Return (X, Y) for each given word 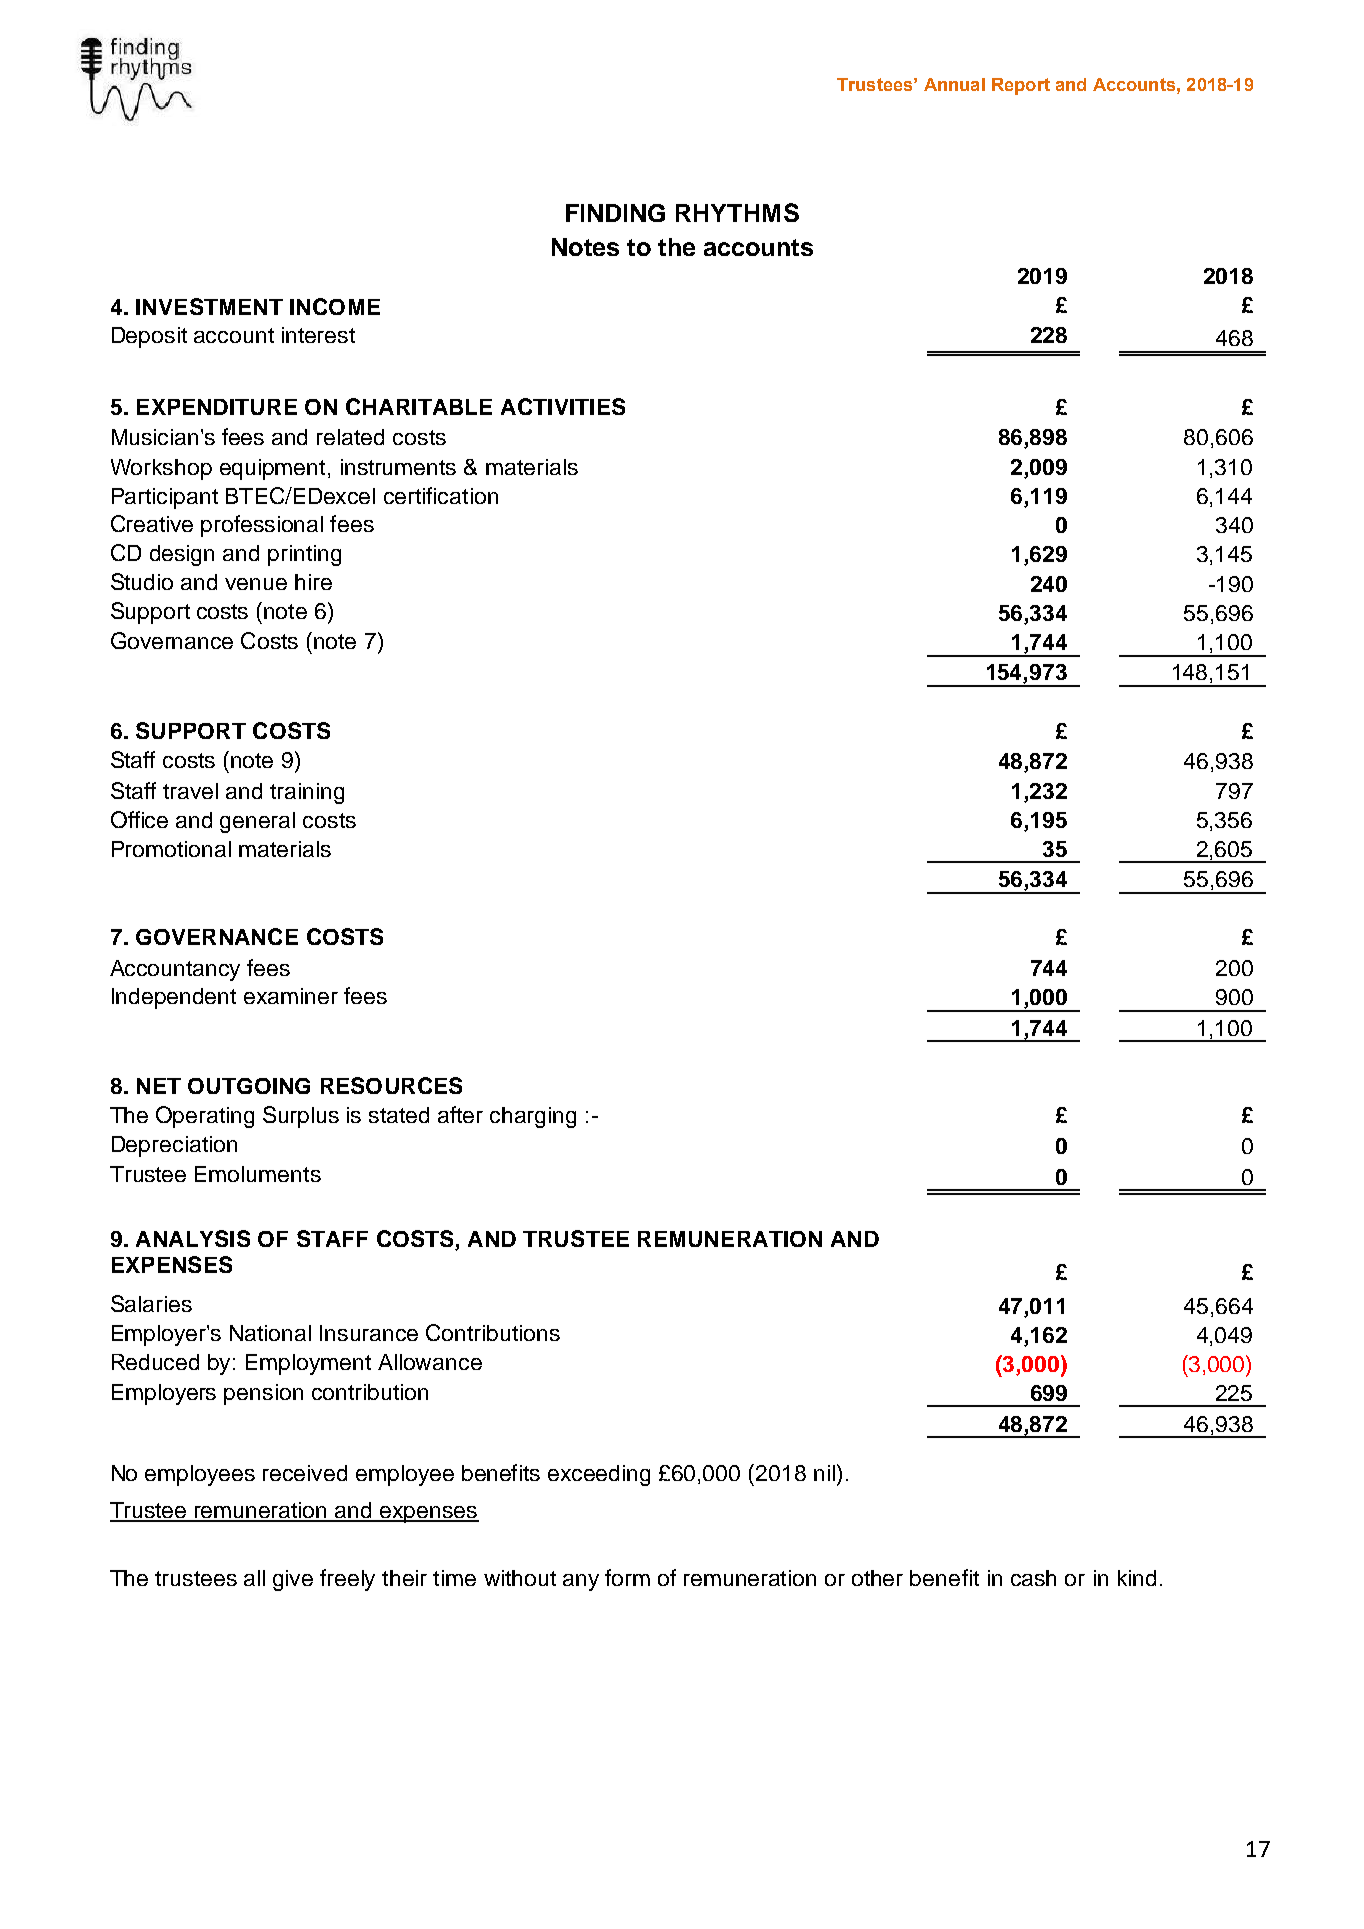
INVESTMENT (209, 306)
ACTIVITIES (563, 406)
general (257, 822)
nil (824, 1473)
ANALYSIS (193, 1238)
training (307, 793)
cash (1033, 1578)
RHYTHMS (737, 212)
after (460, 1114)
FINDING (615, 213)
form (627, 1577)
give (293, 1580)
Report (1021, 86)
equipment (272, 469)
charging (533, 1117)
